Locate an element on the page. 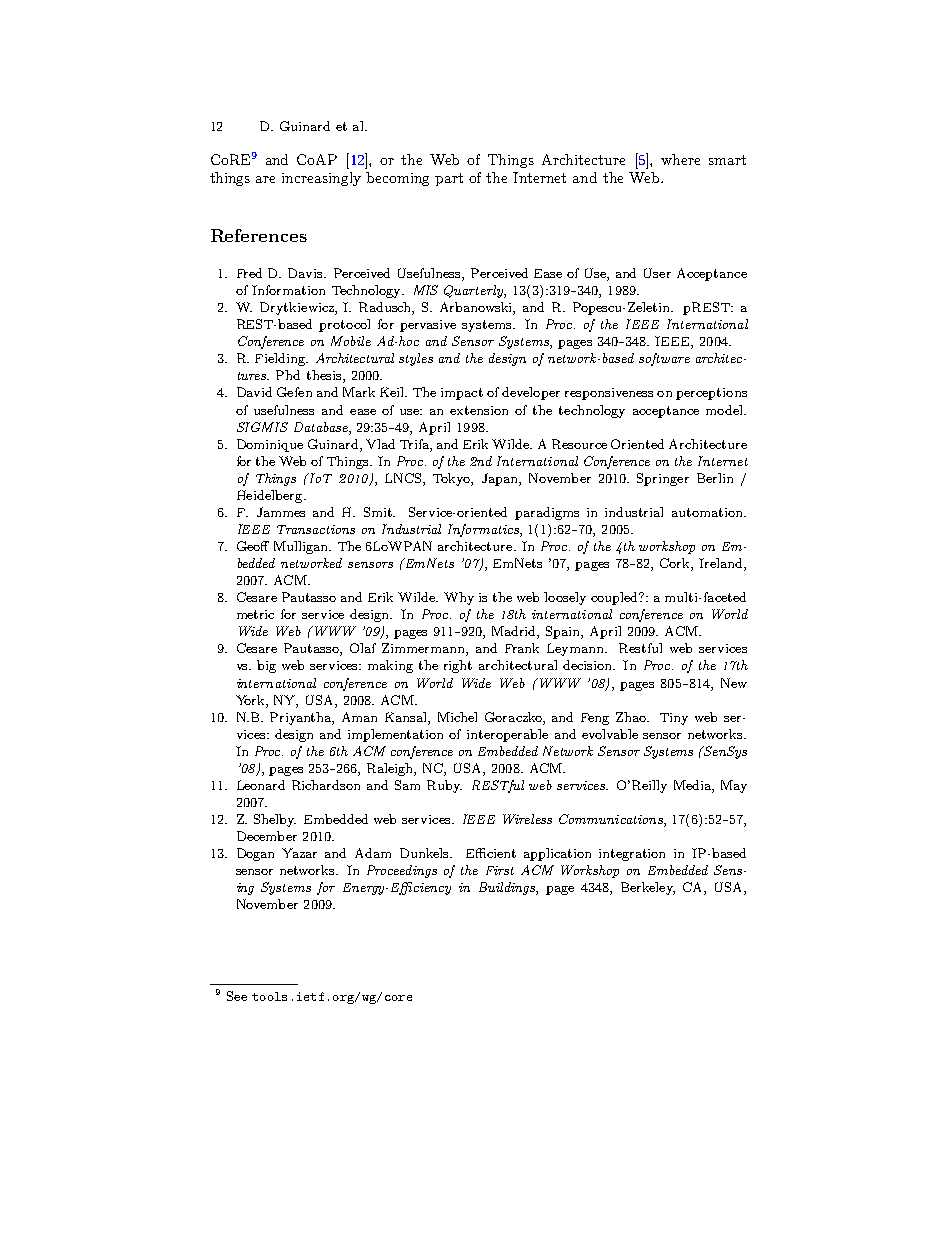 This page has height=1233, width=952. where is located at coordinates (680, 159).
